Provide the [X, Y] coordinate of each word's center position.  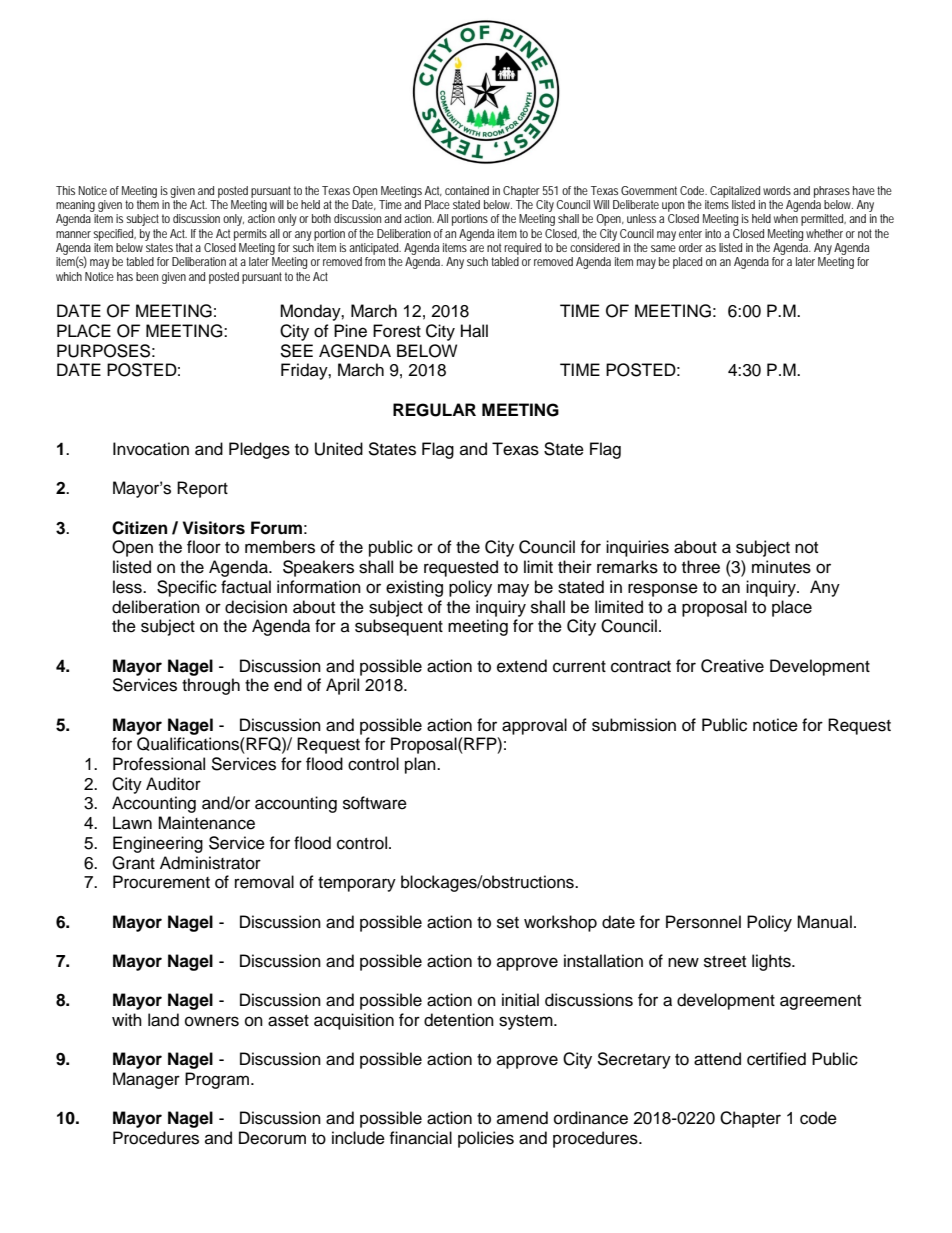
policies [486, 1139]
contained [467, 190]
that [186, 247]
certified [776, 1059]
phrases [832, 192]
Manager [146, 1080]
